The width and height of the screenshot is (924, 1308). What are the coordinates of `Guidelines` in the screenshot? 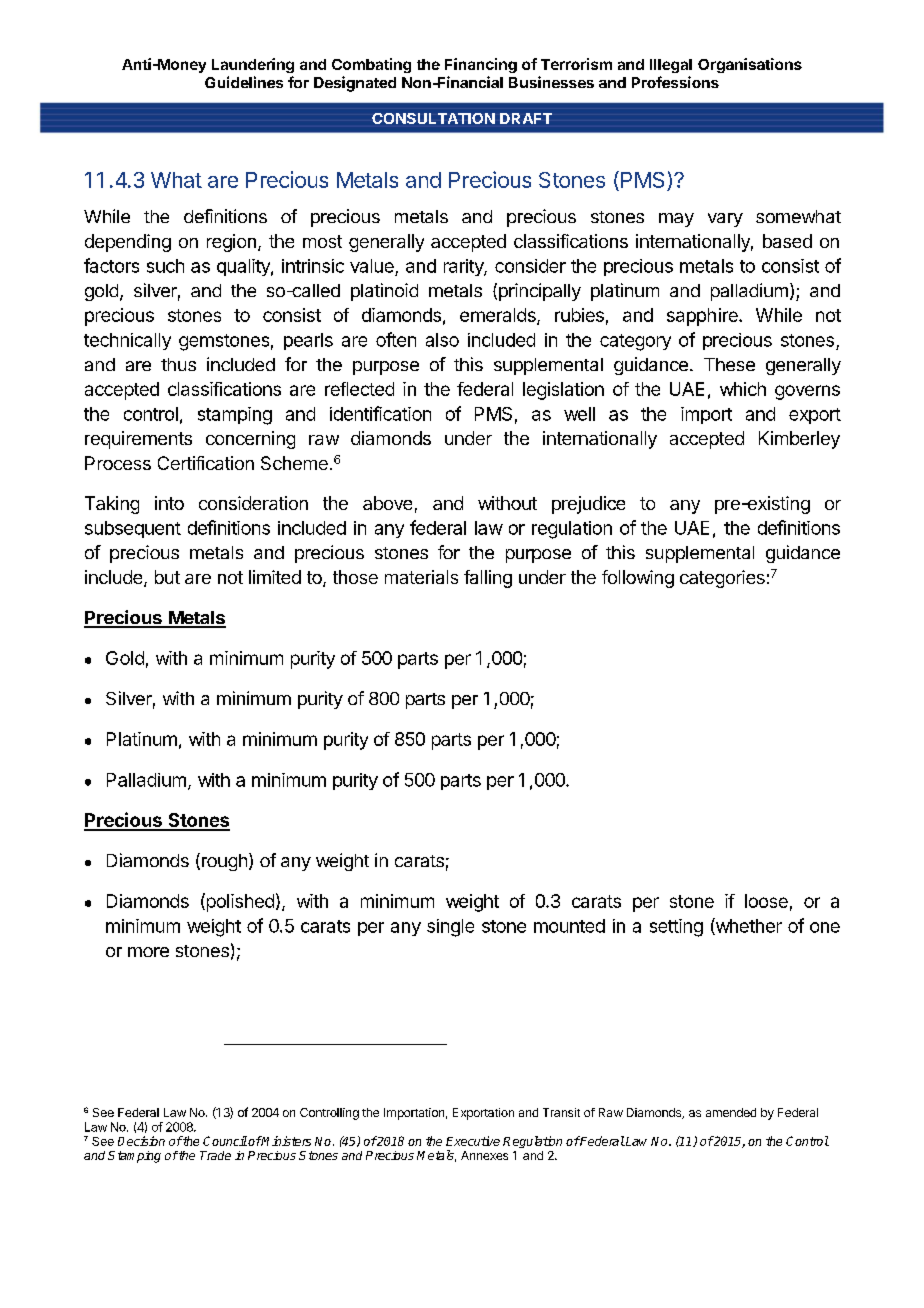 It's located at (244, 82).
